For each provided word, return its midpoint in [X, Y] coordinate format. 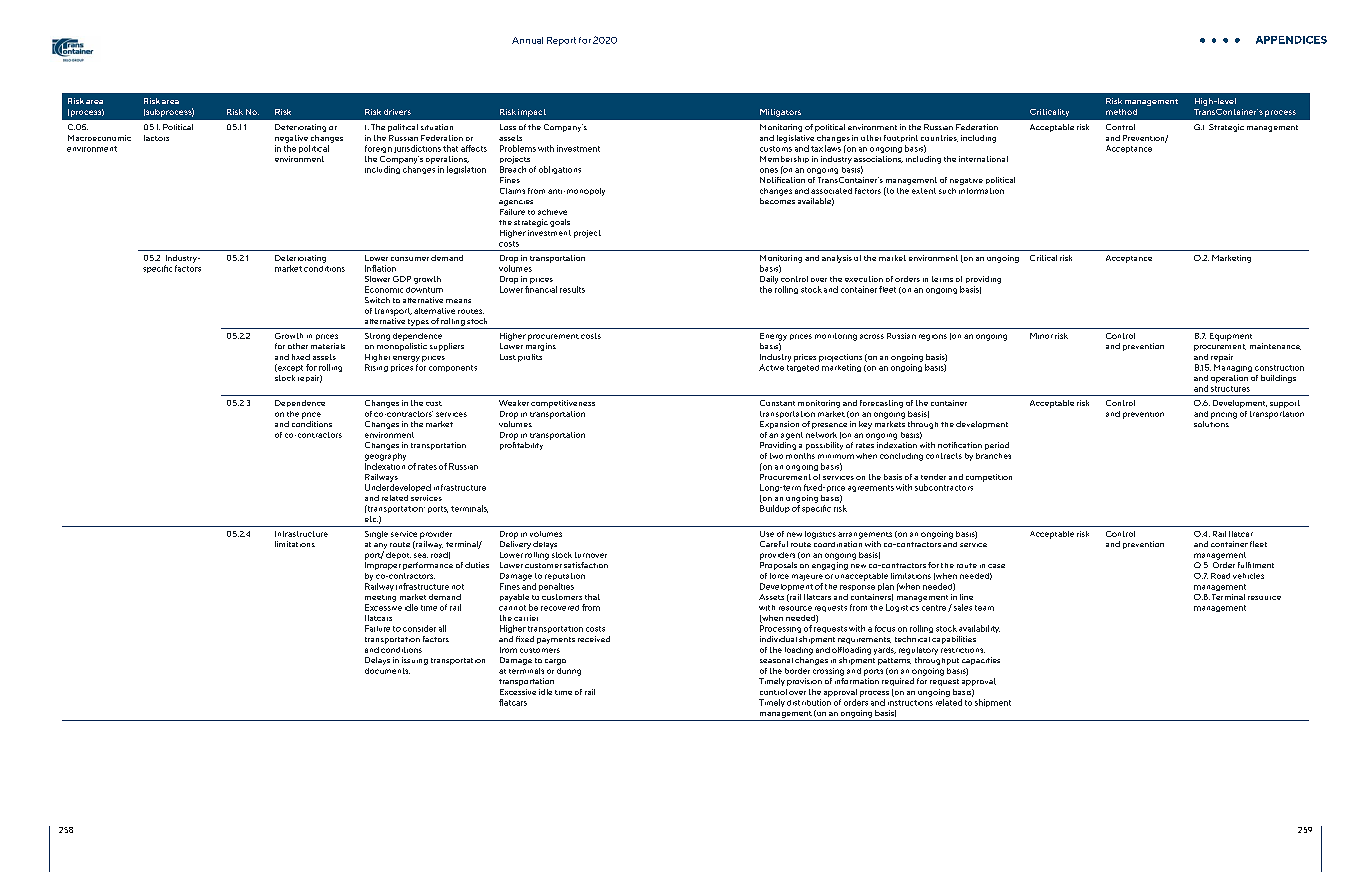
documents [387, 671]
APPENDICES [1291, 40]
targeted [803, 368]
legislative [795, 139]
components [453, 368]
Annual [527, 40]
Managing [1233, 368]
